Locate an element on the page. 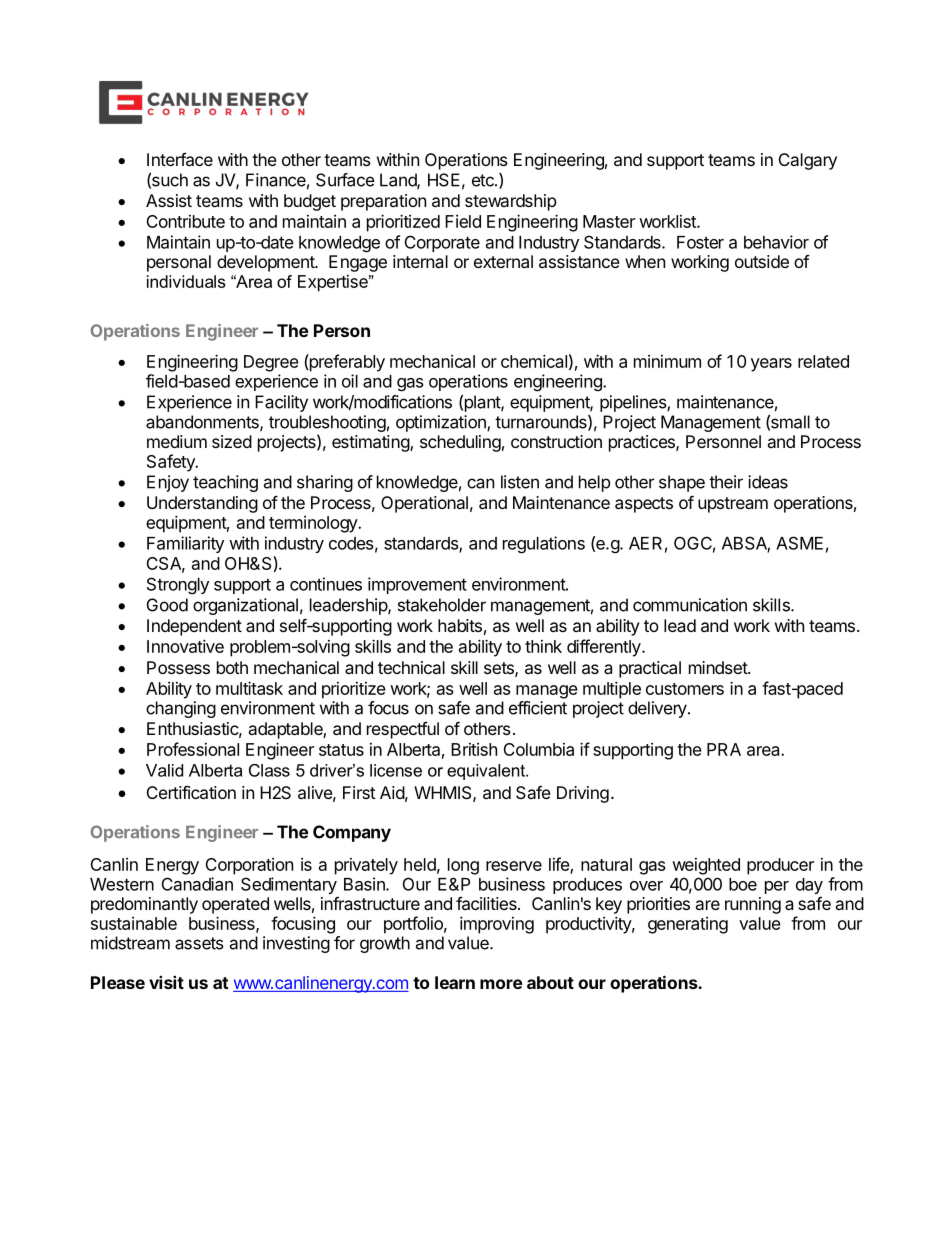  etc is located at coordinates (484, 180).
